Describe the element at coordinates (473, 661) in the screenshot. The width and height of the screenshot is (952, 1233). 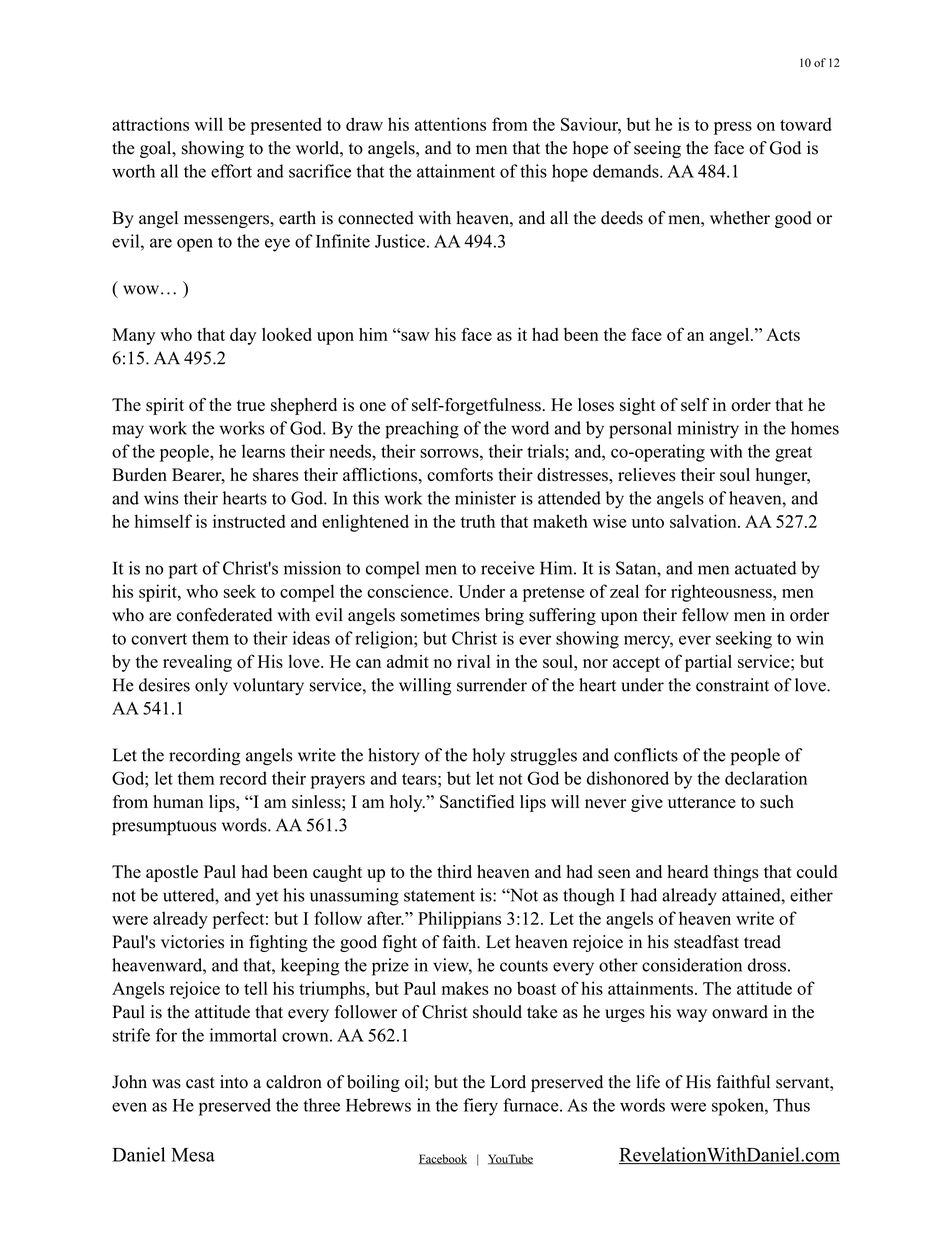
I see `rival` at that location.
